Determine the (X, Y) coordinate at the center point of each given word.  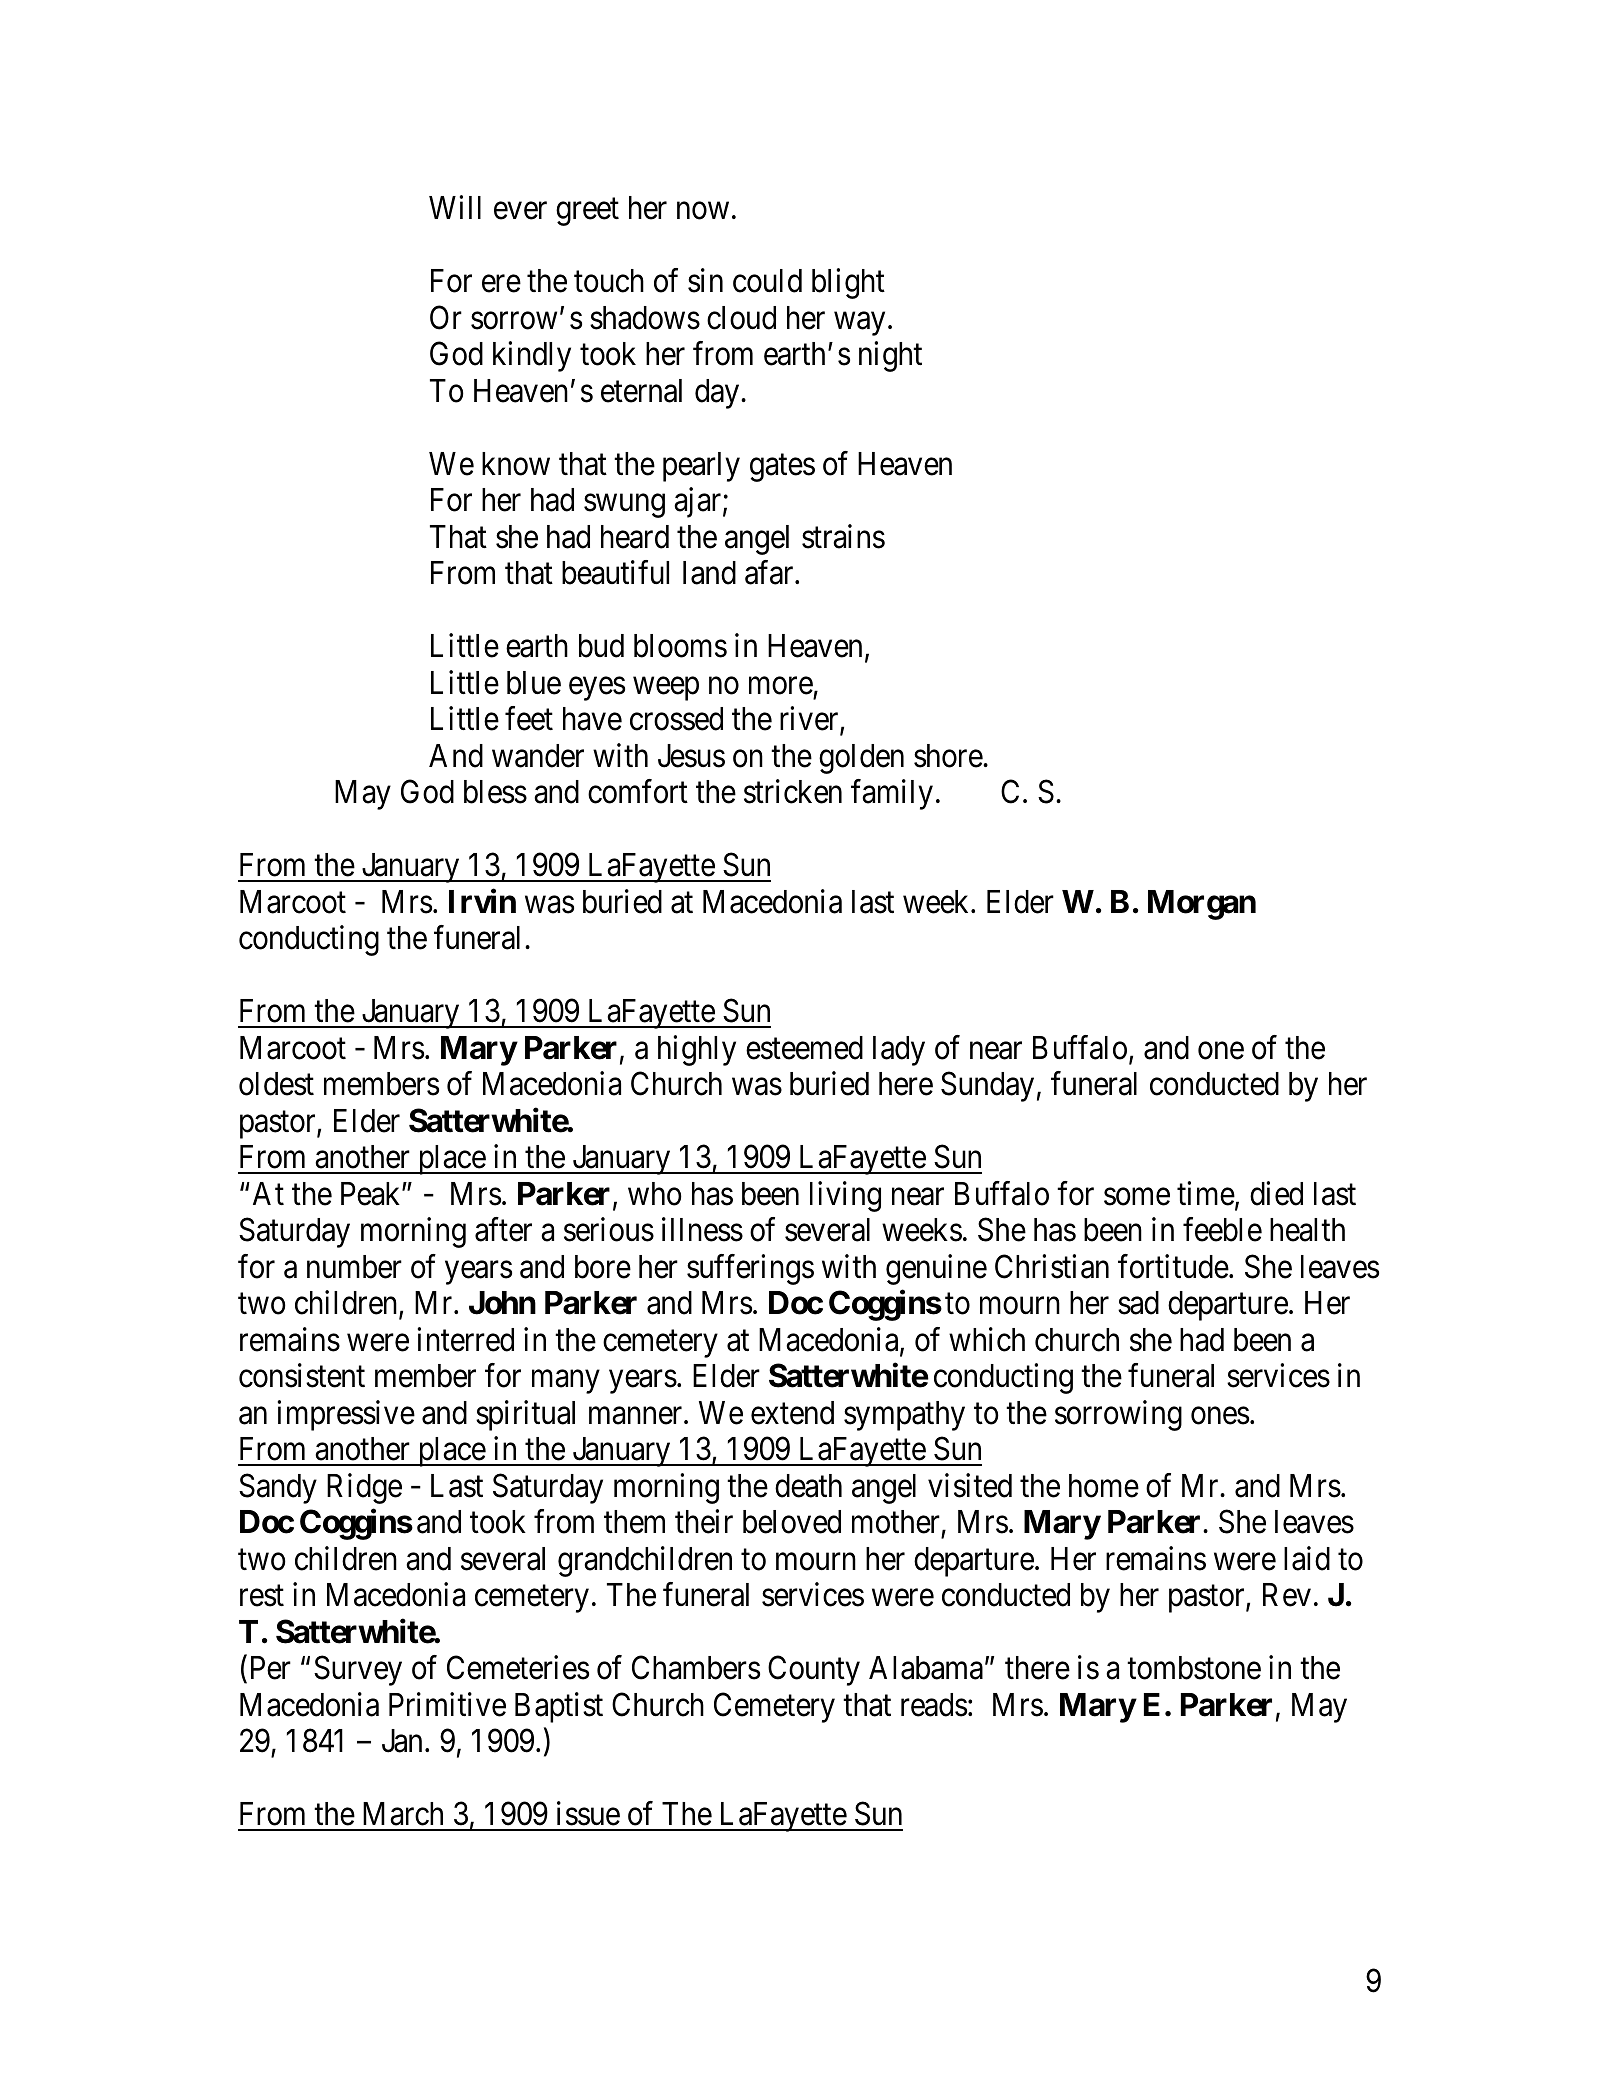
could (767, 281)
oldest (276, 1084)
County (814, 1671)
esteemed (804, 1048)
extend (792, 1413)
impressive (346, 1415)
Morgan (1202, 905)
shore (948, 756)
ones (1220, 1416)
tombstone (1194, 1668)
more (781, 686)
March (403, 1814)
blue (534, 683)
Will (455, 207)
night (890, 357)
